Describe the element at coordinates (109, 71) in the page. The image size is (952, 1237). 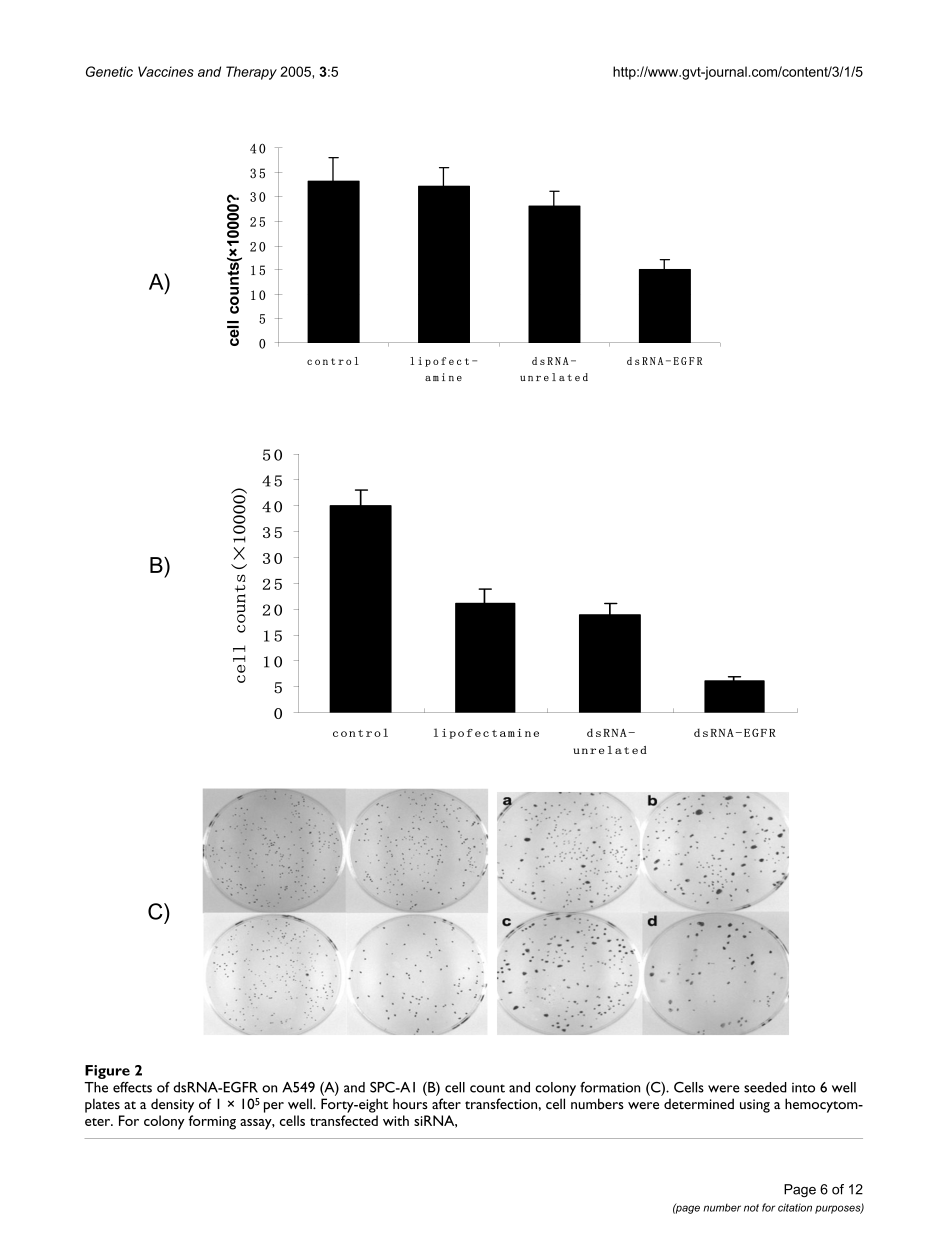
I see `Genetic` at that location.
